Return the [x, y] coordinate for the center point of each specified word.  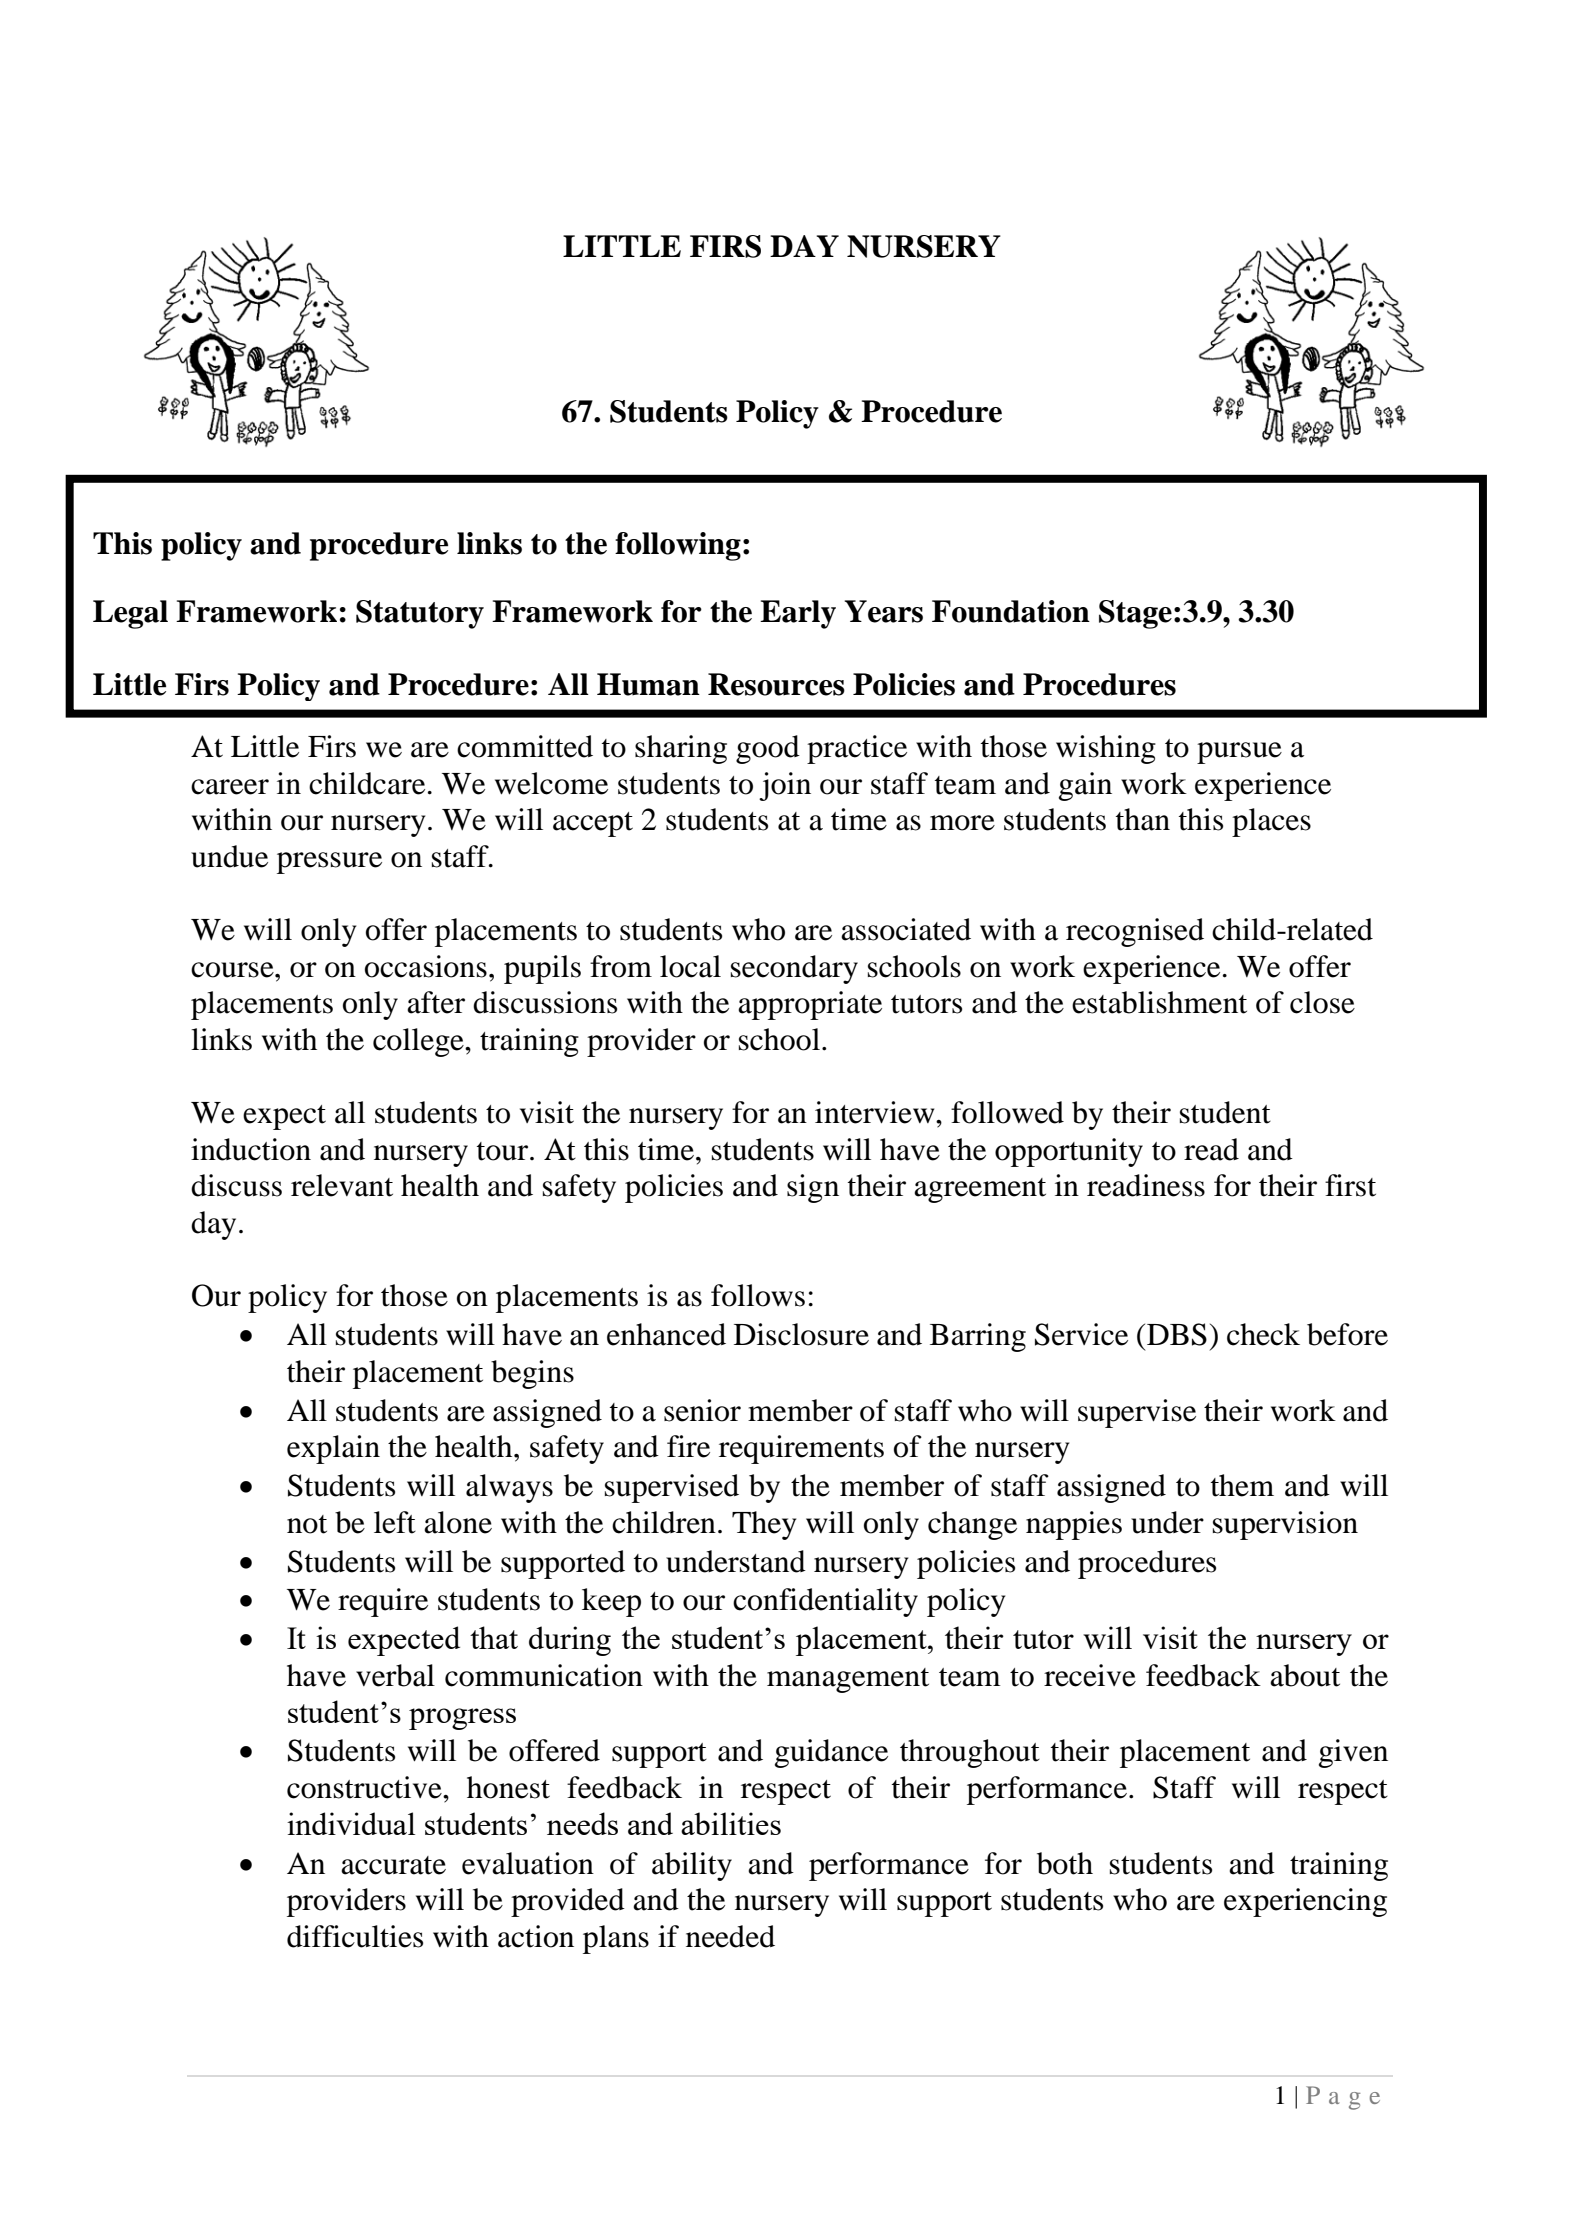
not [307, 1524]
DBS [1177, 1334]
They [764, 1525]
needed [730, 1936]
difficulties [355, 1936]
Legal [130, 614]
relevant [342, 1185]
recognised [1135, 932]
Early [798, 614]
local [690, 966]
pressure [329, 863]
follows [758, 1295]
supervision [1285, 1525]
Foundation [1011, 611]
